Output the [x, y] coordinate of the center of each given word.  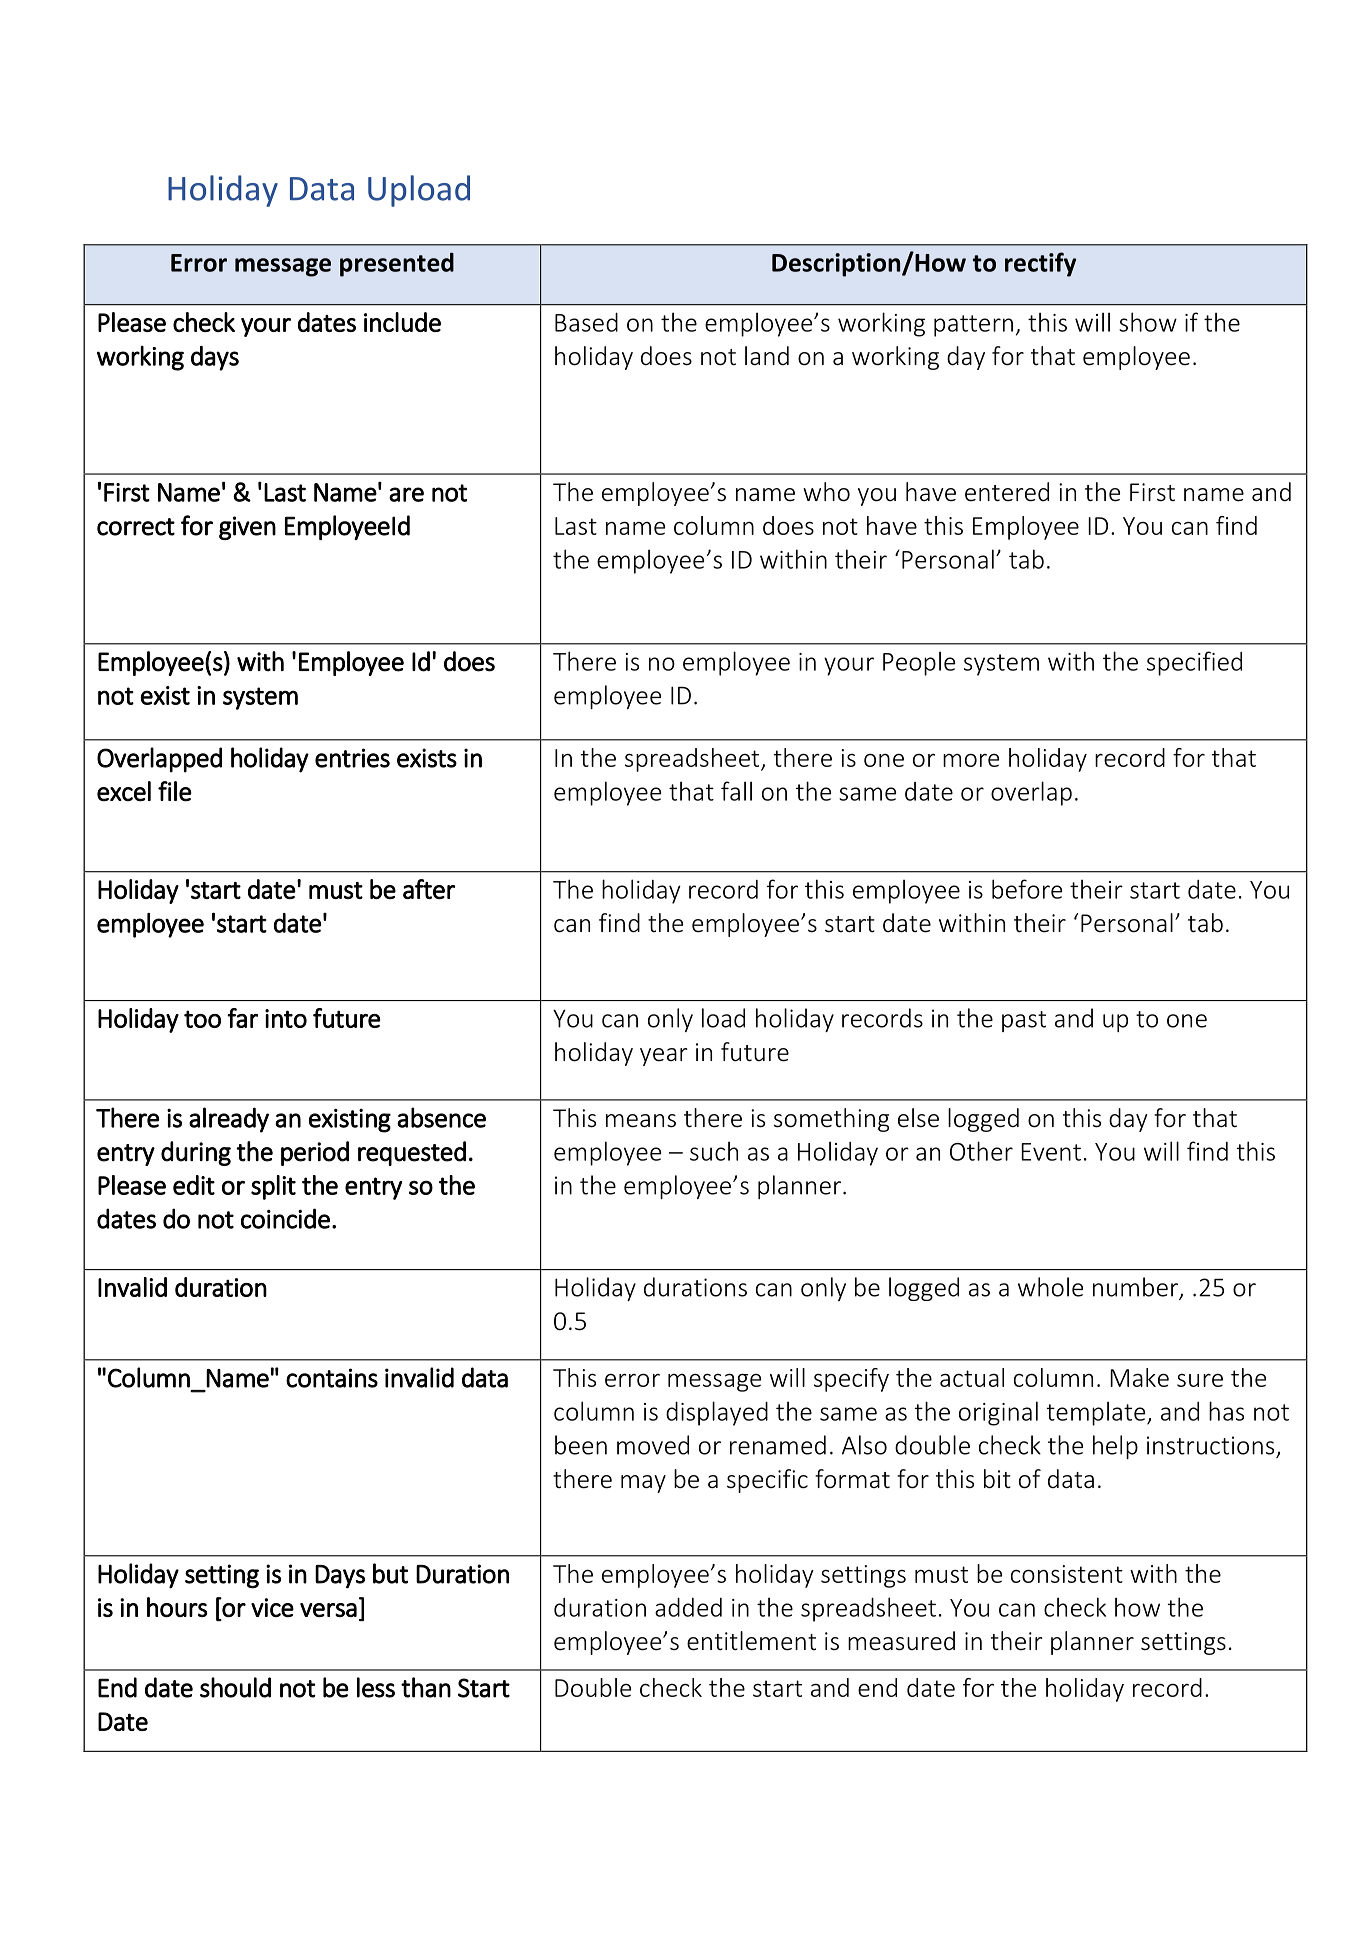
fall [736, 791]
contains [332, 1378]
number [1136, 1288]
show [1148, 322]
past [1024, 1021]
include [402, 322]
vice [272, 1607]
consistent [1067, 1574]
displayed [717, 1413]
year [664, 1057]
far [242, 1018]
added [688, 1607]
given [247, 528]
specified [1194, 663]
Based [586, 322]
